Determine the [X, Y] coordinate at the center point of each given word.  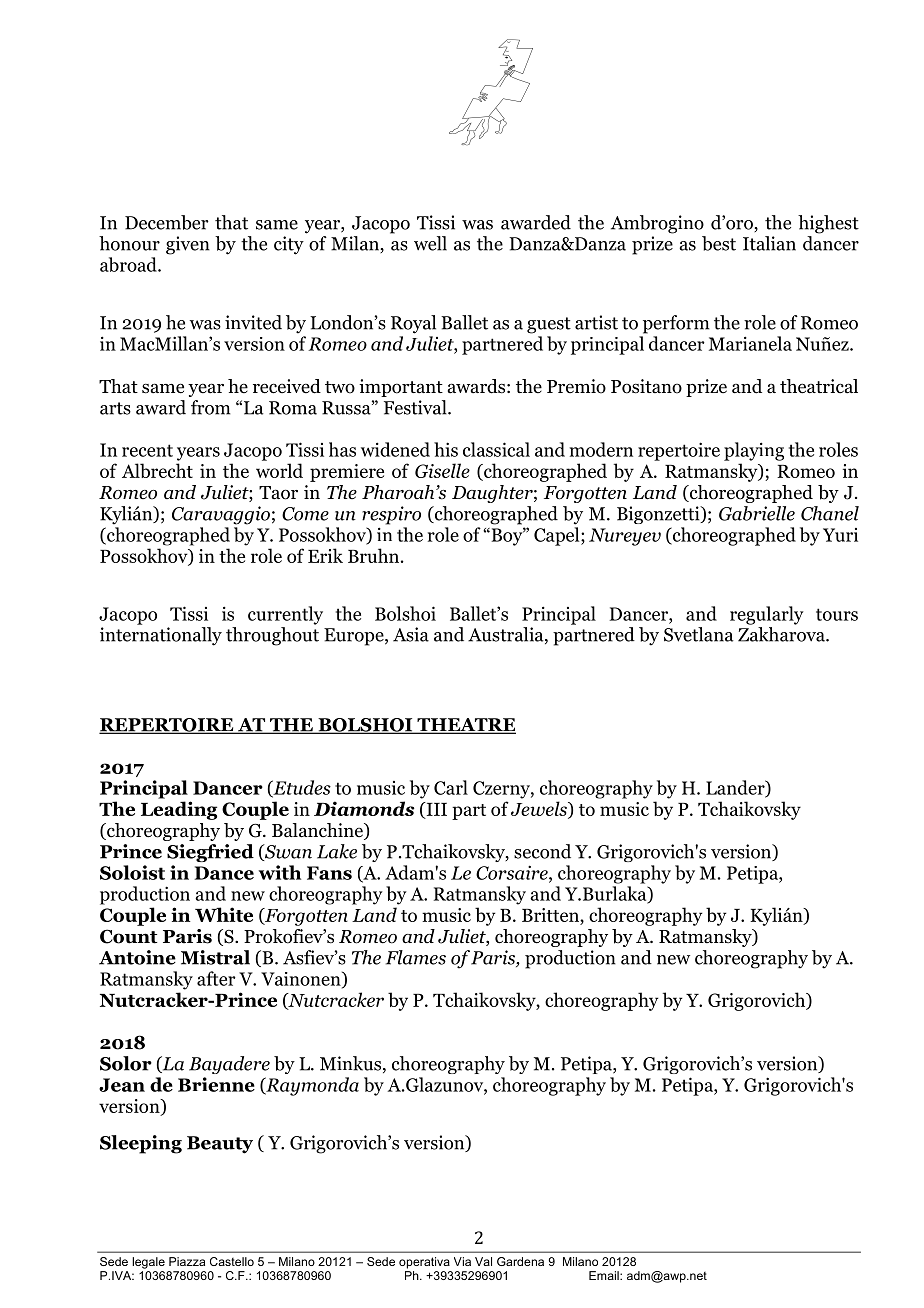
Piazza [187, 1261]
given [188, 245]
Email [605, 1275]
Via [462, 1261]
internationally [161, 636]
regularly [767, 615]
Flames [416, 957]
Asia [411, 634]
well [430, 243]
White [224, 914]
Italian [769, 243]
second [542, 851]
